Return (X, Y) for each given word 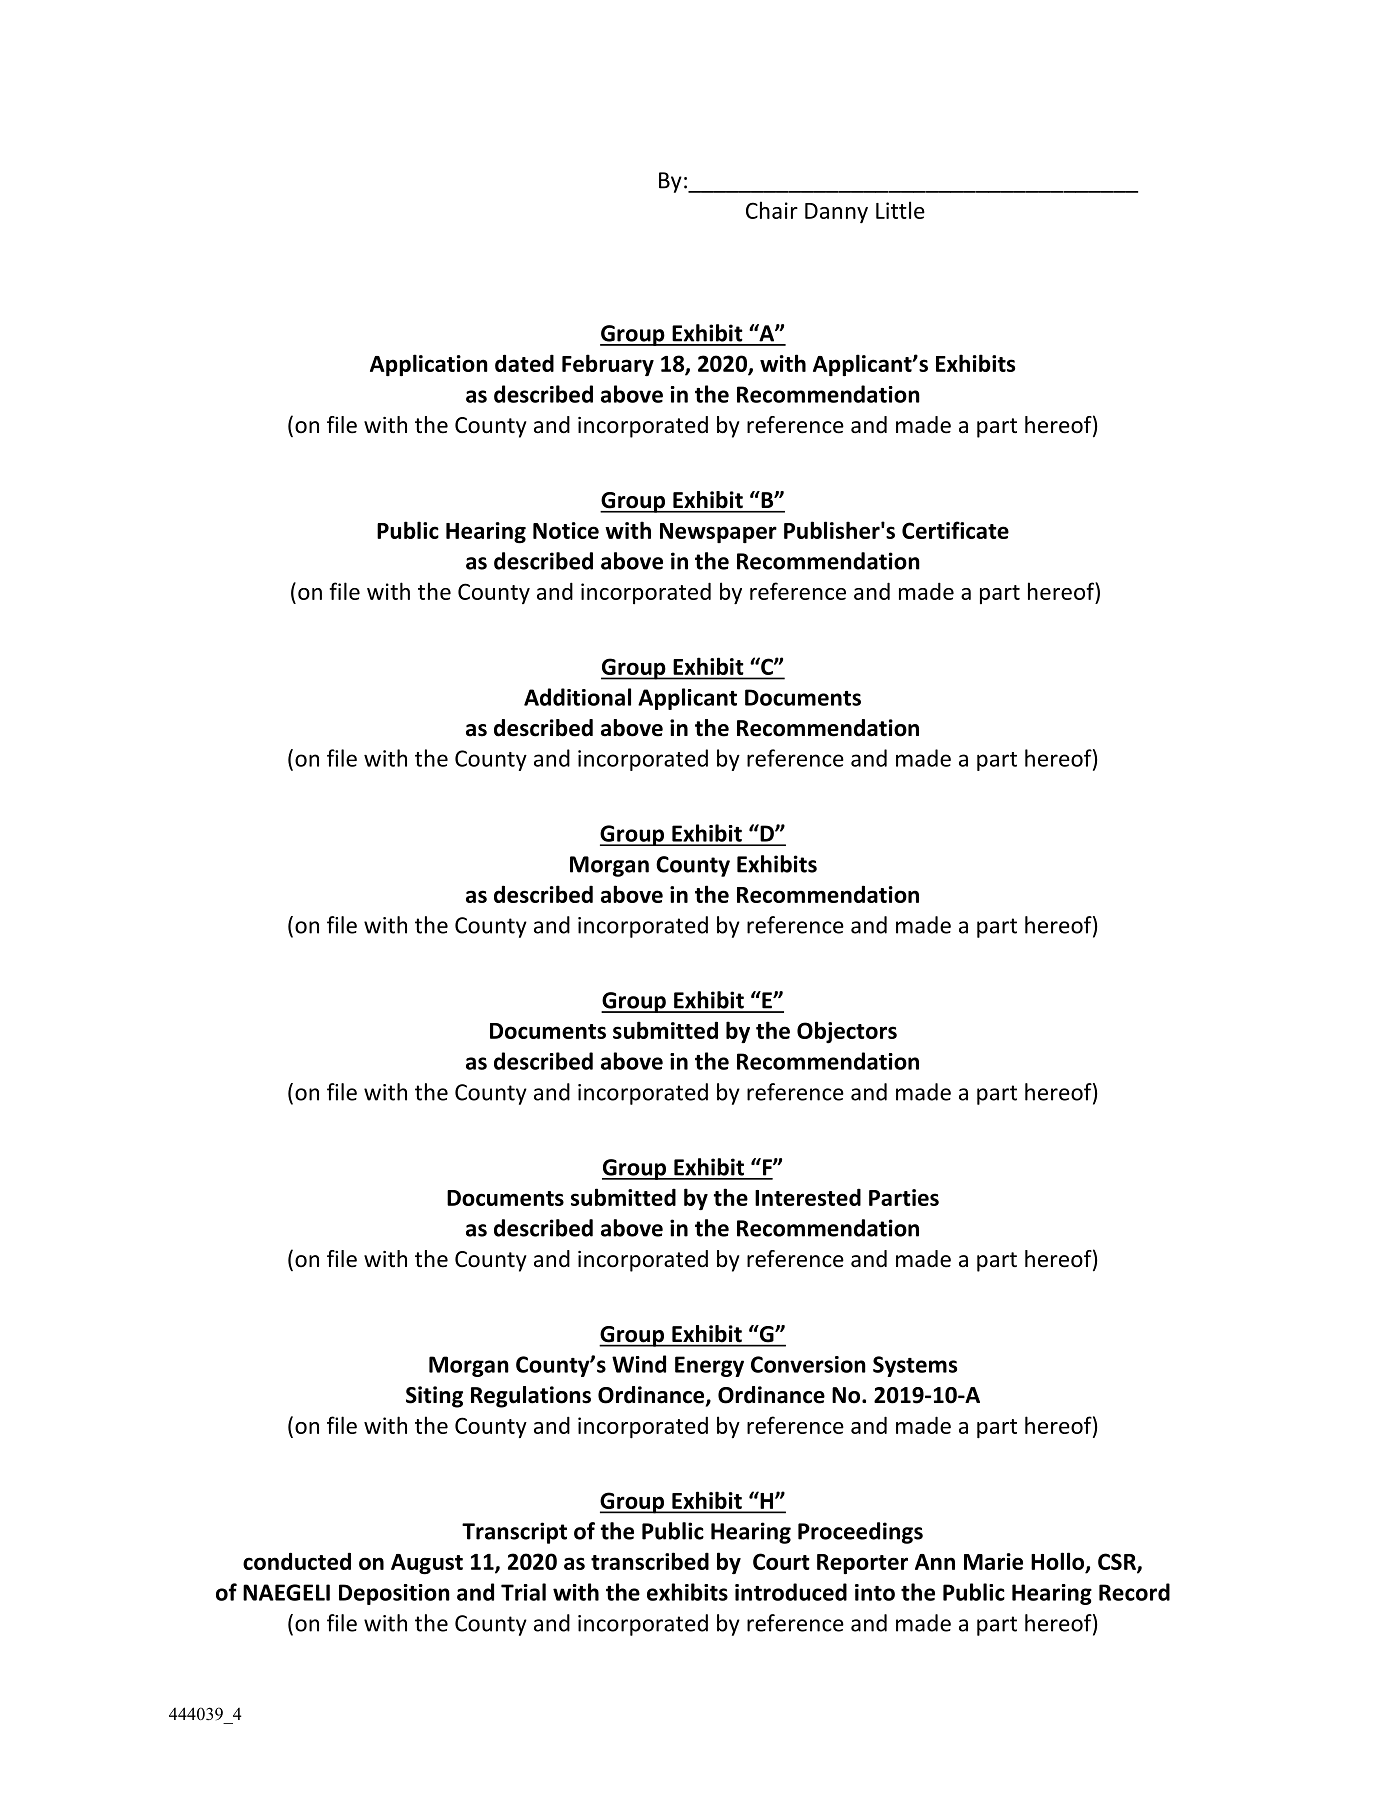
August (427, 1564)
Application (429, 365)
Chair (772, 210)
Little (900, 210)
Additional (577, 697)
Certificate (955, 530)
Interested (808, 1197)
